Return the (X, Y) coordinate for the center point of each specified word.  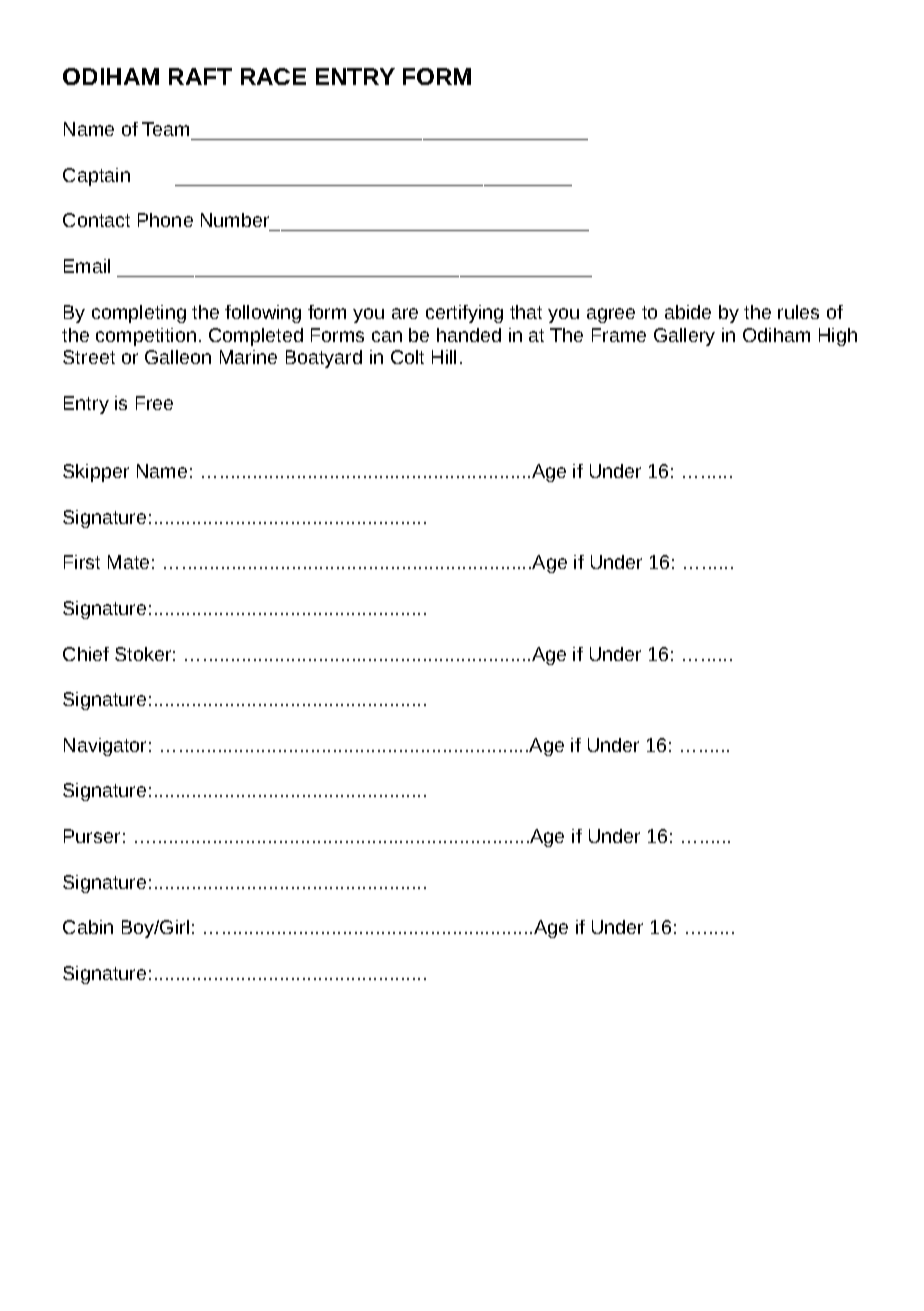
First (82, 562)
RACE (273, 76)
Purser (92, 836)
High (838, 337)
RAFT (200, 76)
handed (469, 335)
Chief (86, 654)
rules (798, 312)
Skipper (96, 473)
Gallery (684, 337)
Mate (128, 562)
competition (146, 337)
